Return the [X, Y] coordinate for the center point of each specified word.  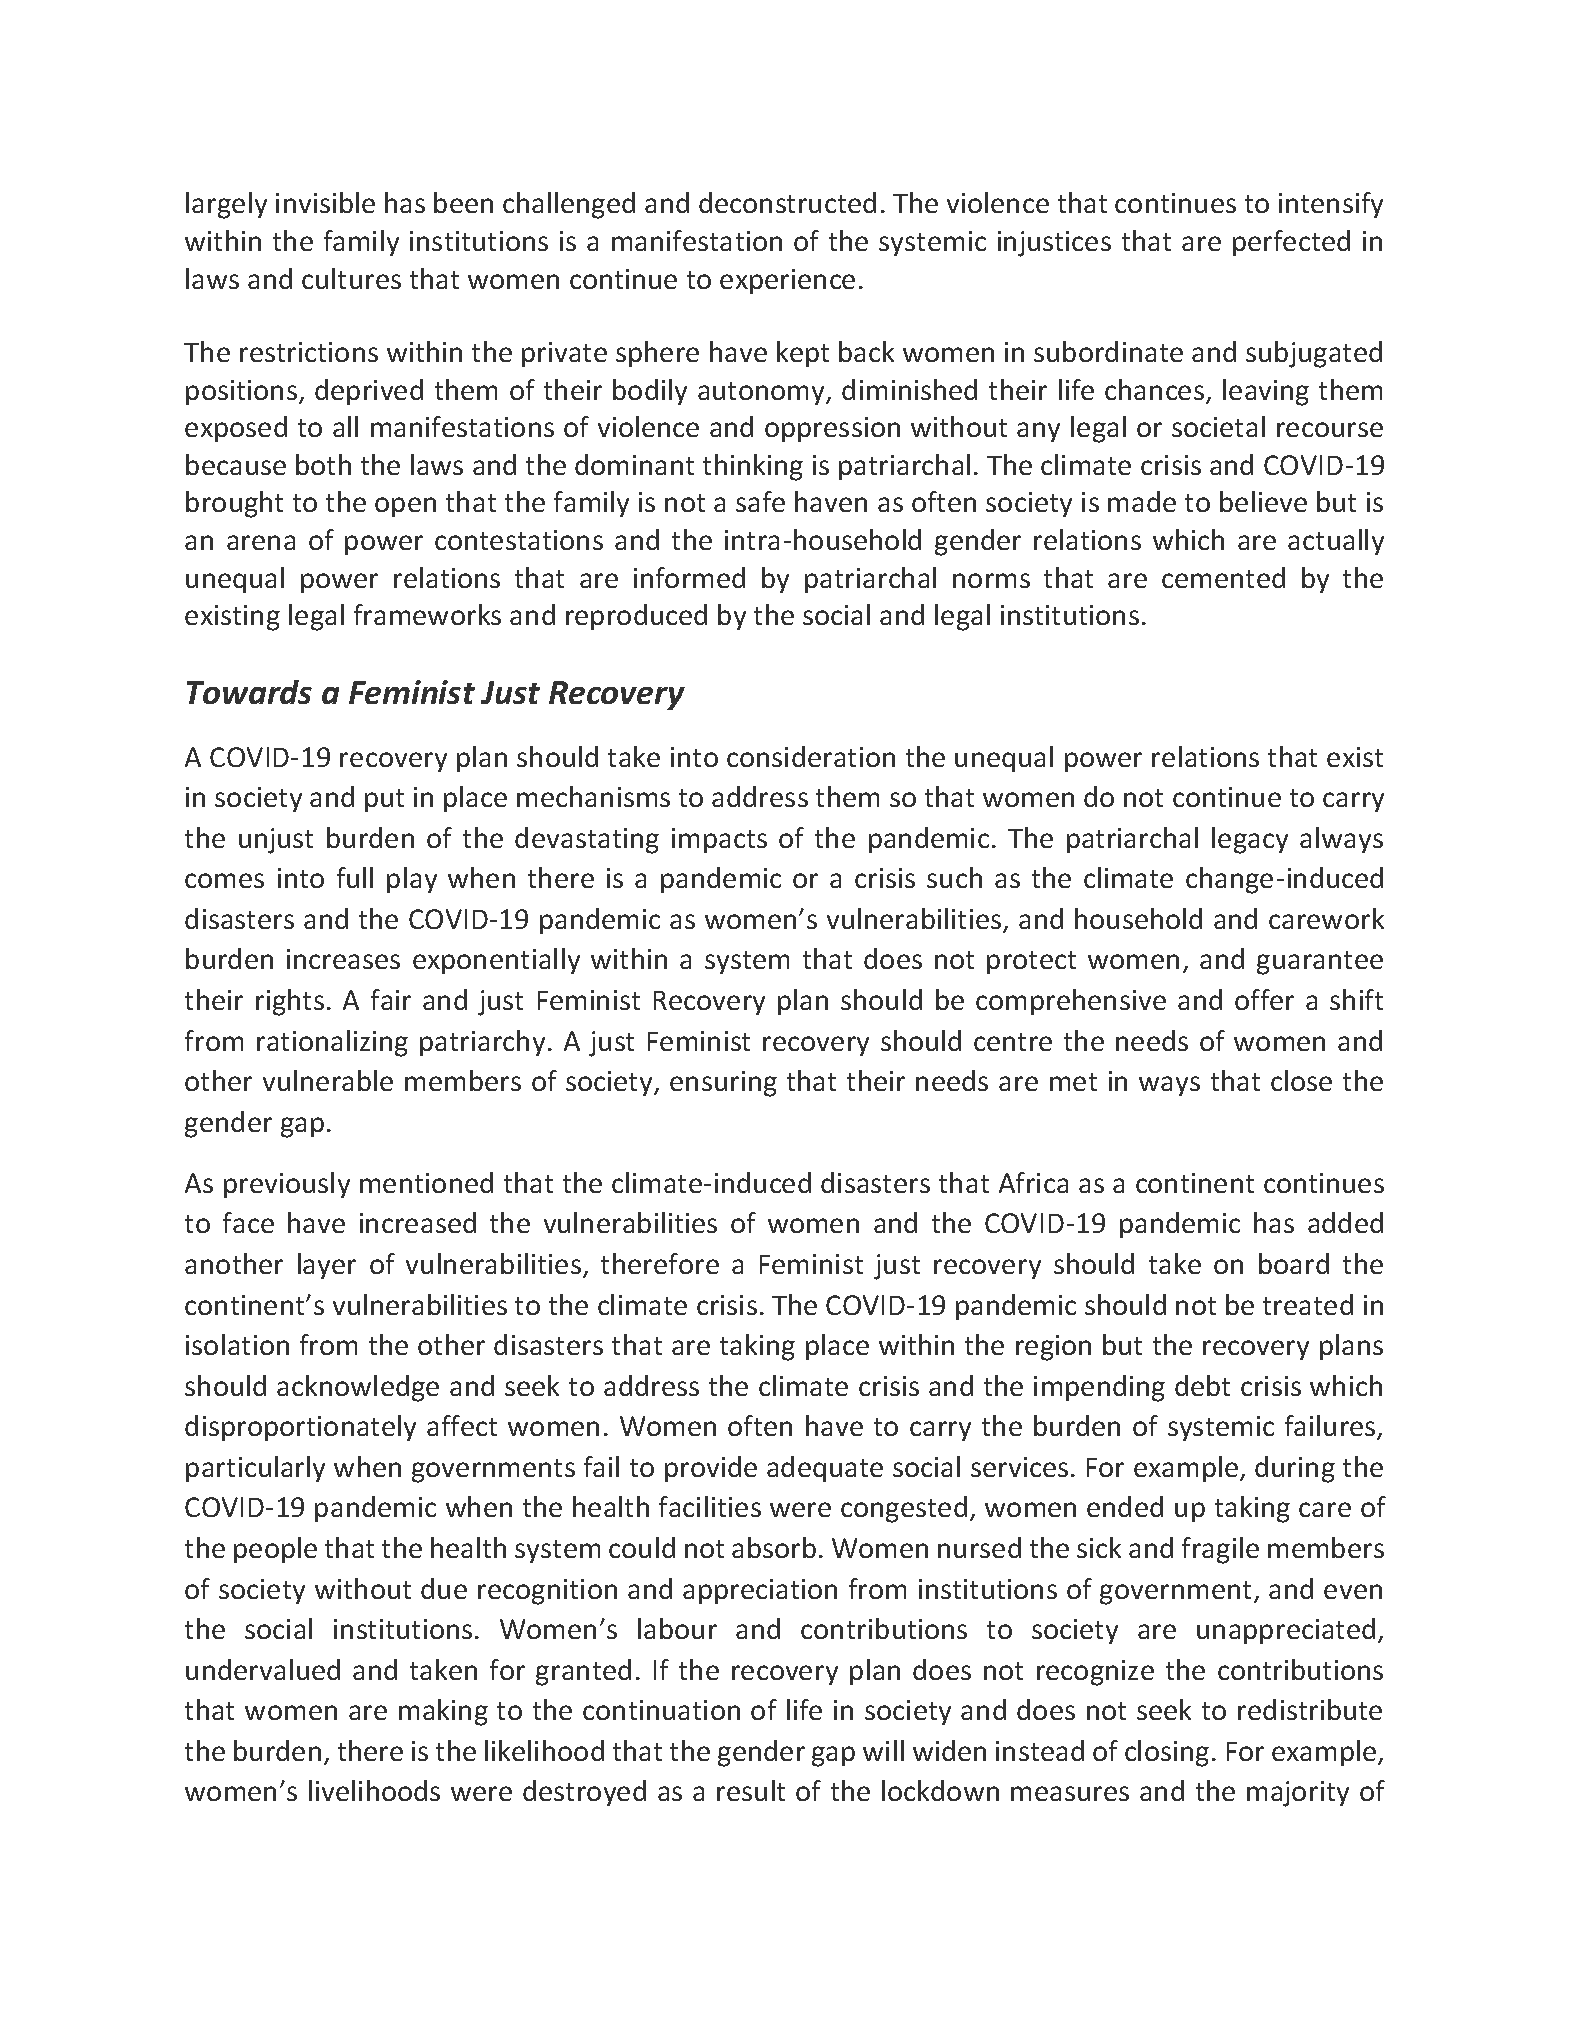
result [751, 1790]
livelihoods [374, 1790]
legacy [1250, 840]
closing [1167, 1753]
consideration [811, 756]
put [384, 800]
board [1294, 1263]
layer [327, 1266]
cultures [351, 278]
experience [787, 281]
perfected [1291, 243]
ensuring [723, 1084]
